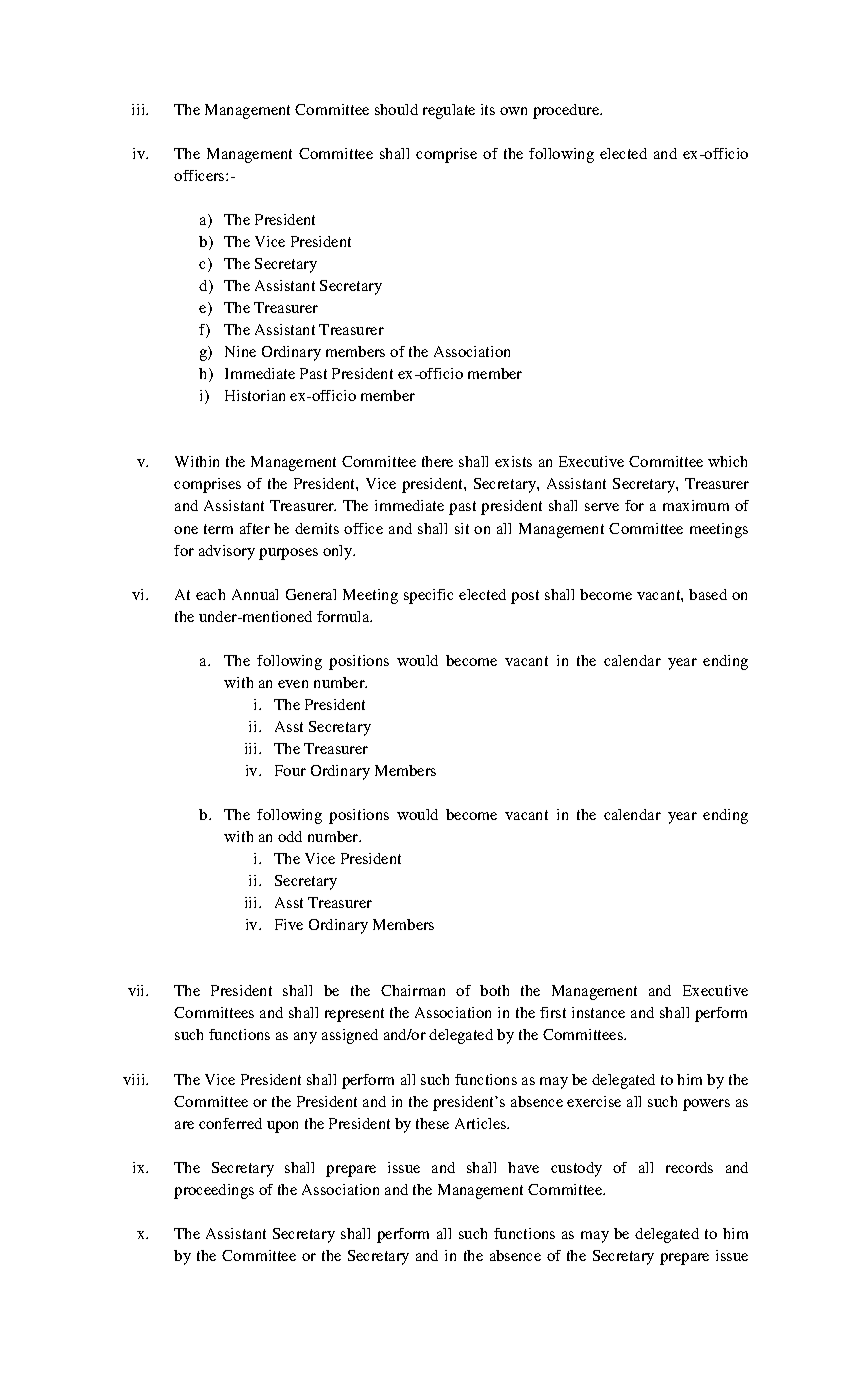 The height and width of the document is (1400, 849). Describe the element at coordinates (567, 111) in the document. I see `procedure` at that location.
